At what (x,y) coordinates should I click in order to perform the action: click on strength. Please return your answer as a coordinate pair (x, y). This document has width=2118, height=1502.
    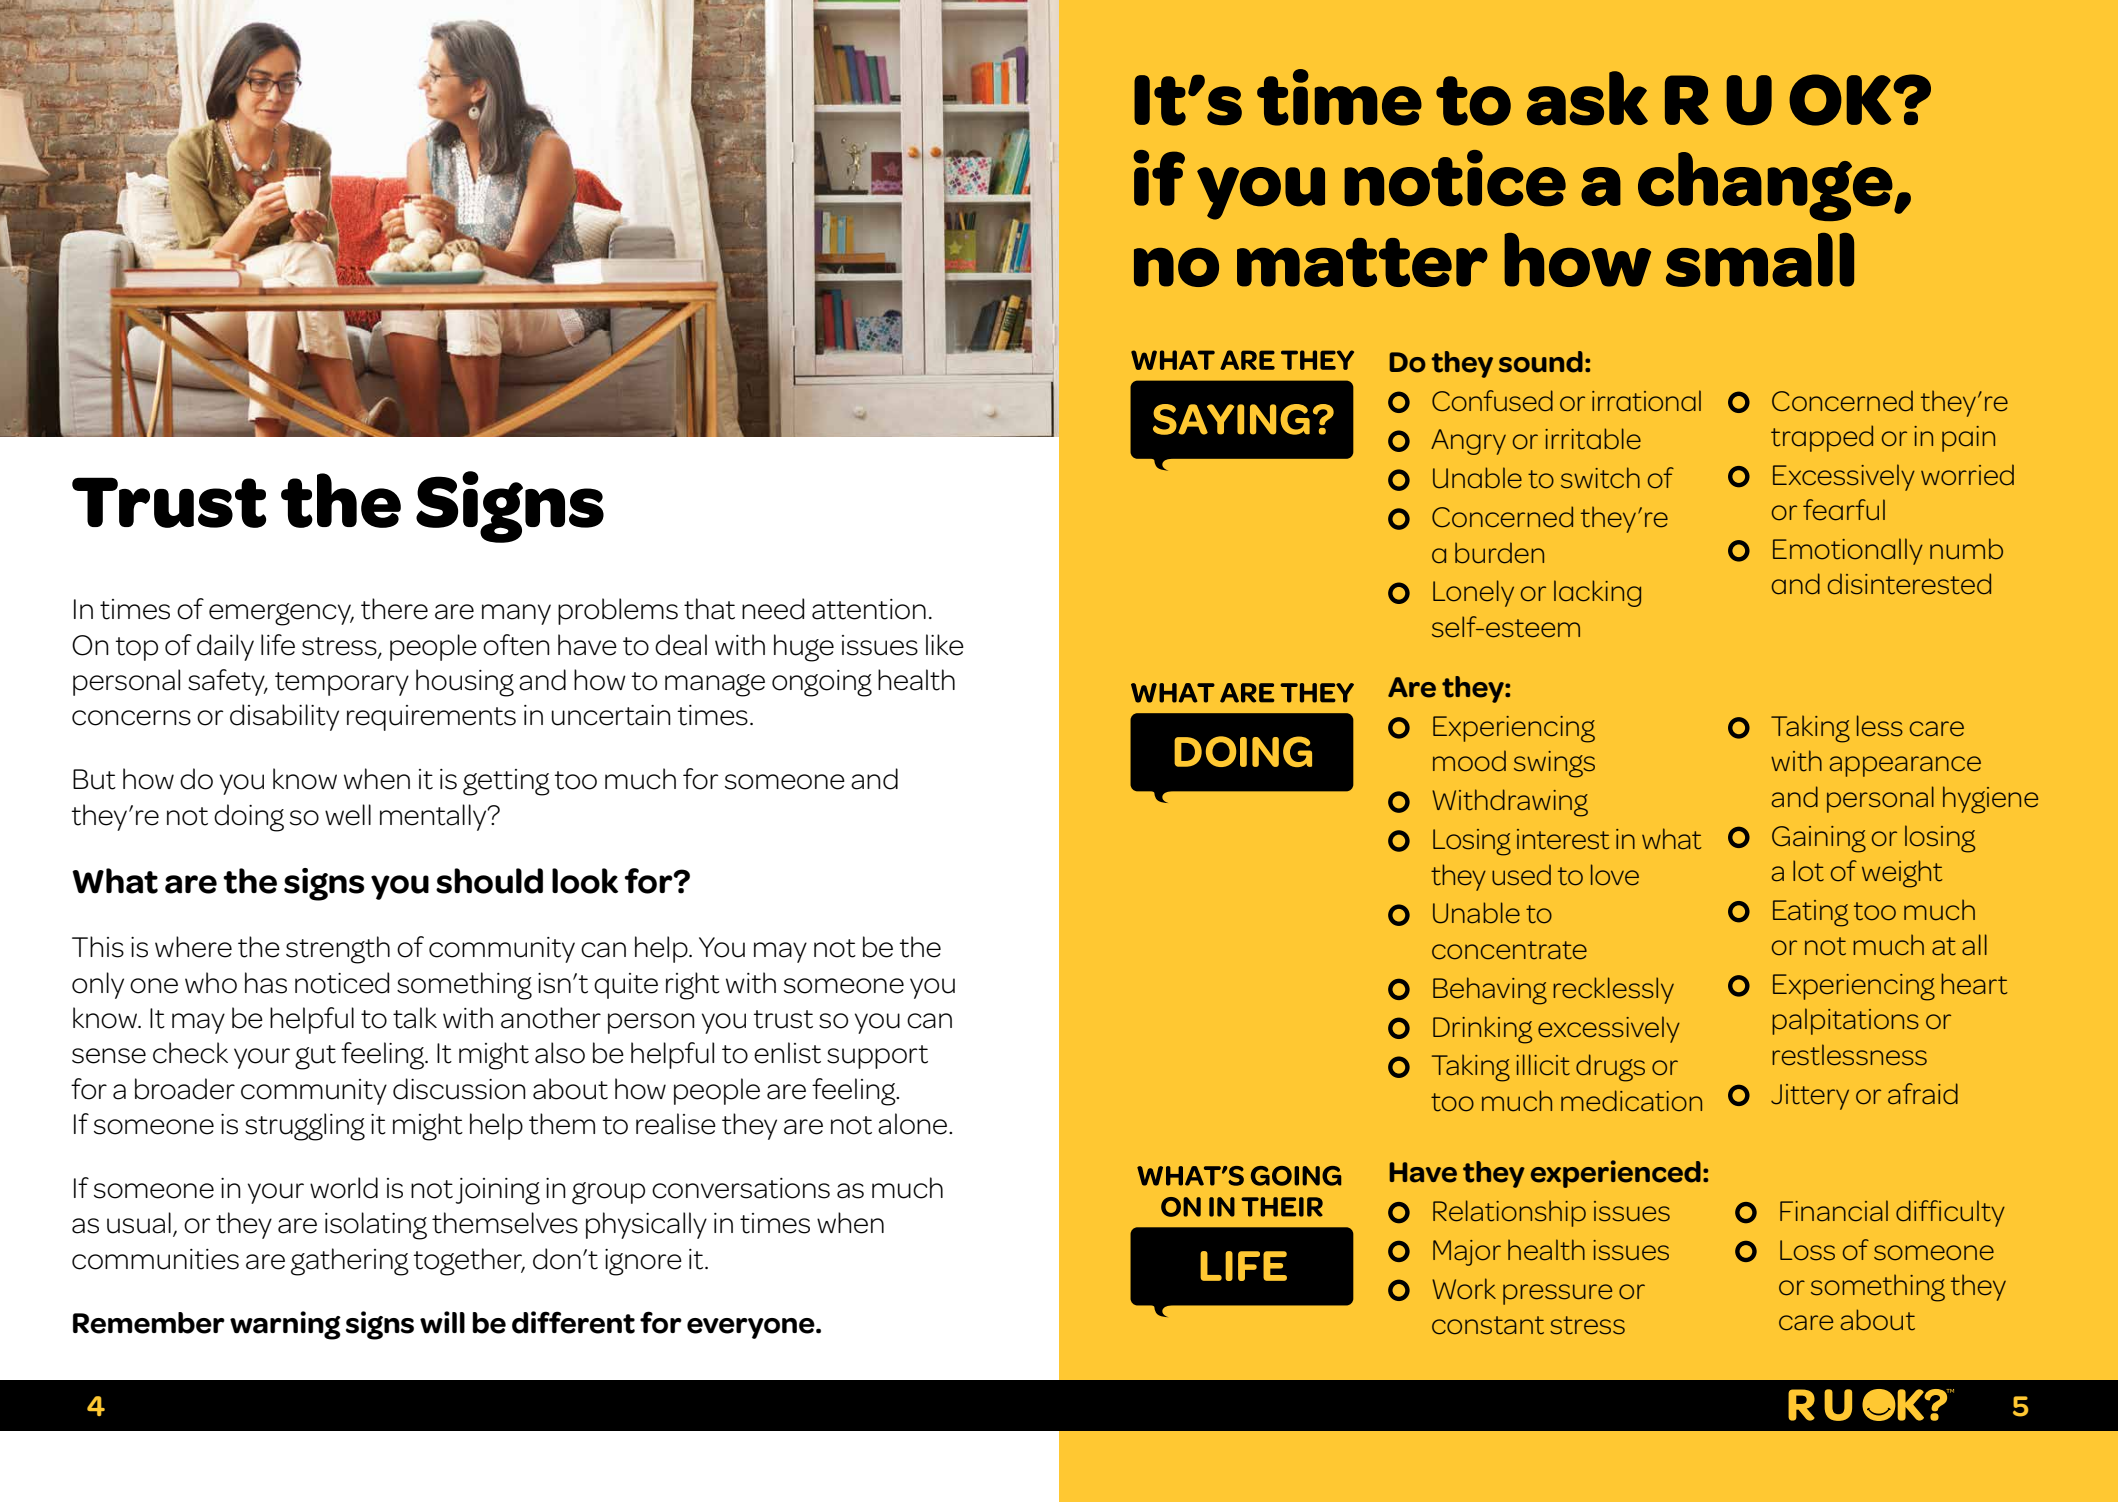
    Looking at the image, I should click on (338, 950).
